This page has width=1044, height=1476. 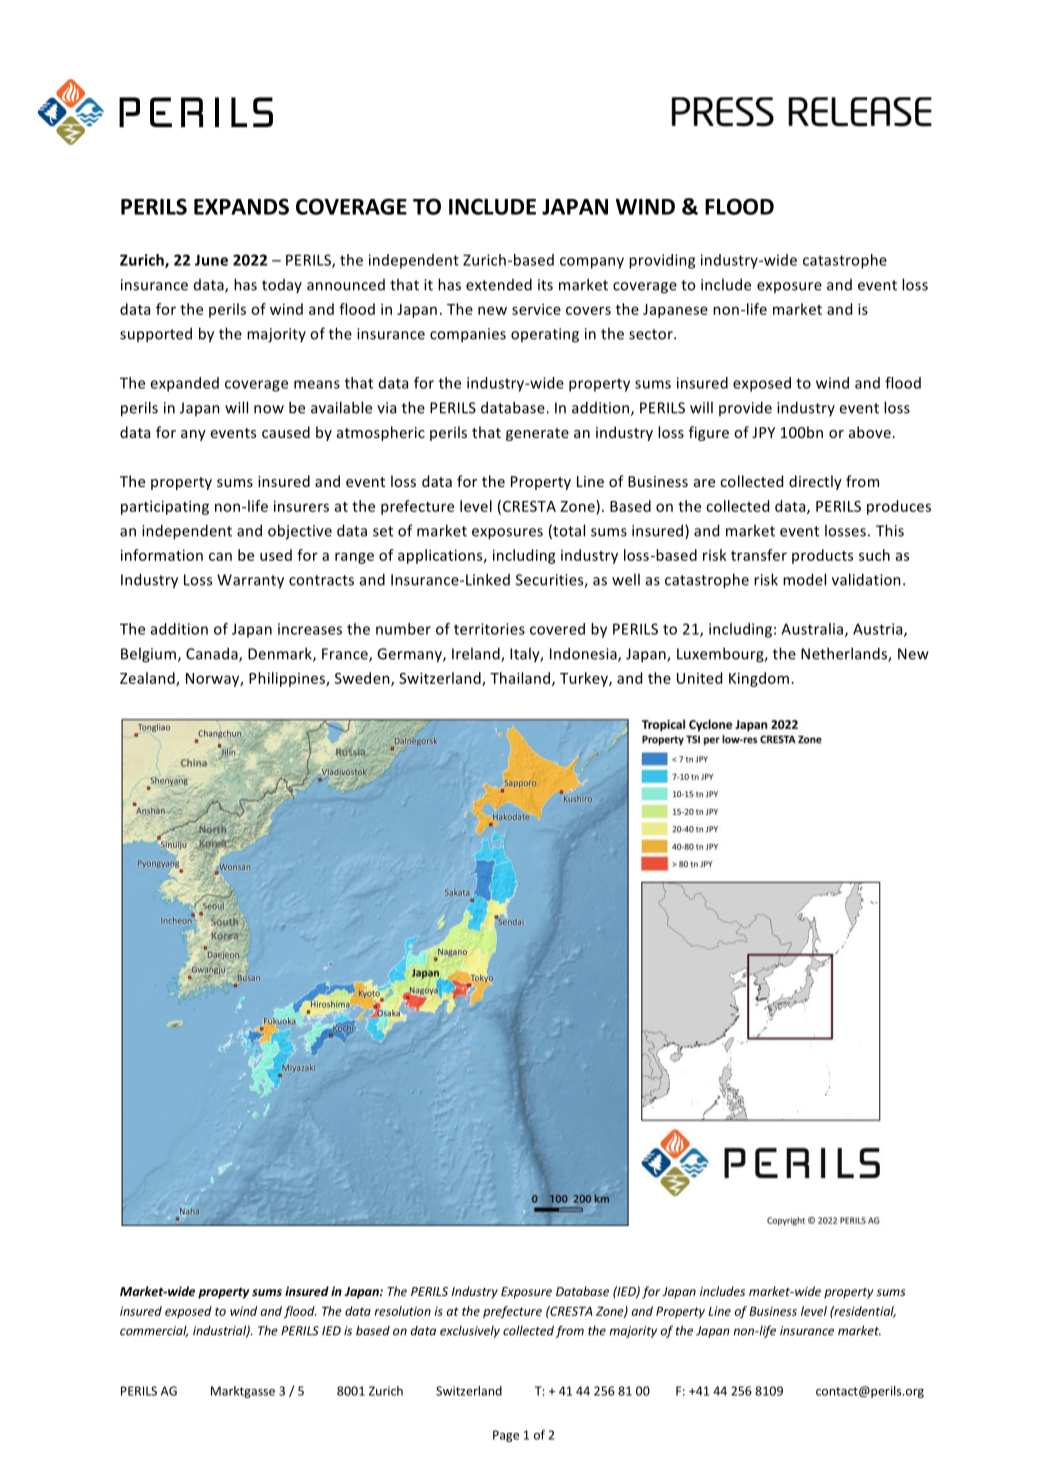 I want to click on exclusively, so click(x=470, y=1331).
